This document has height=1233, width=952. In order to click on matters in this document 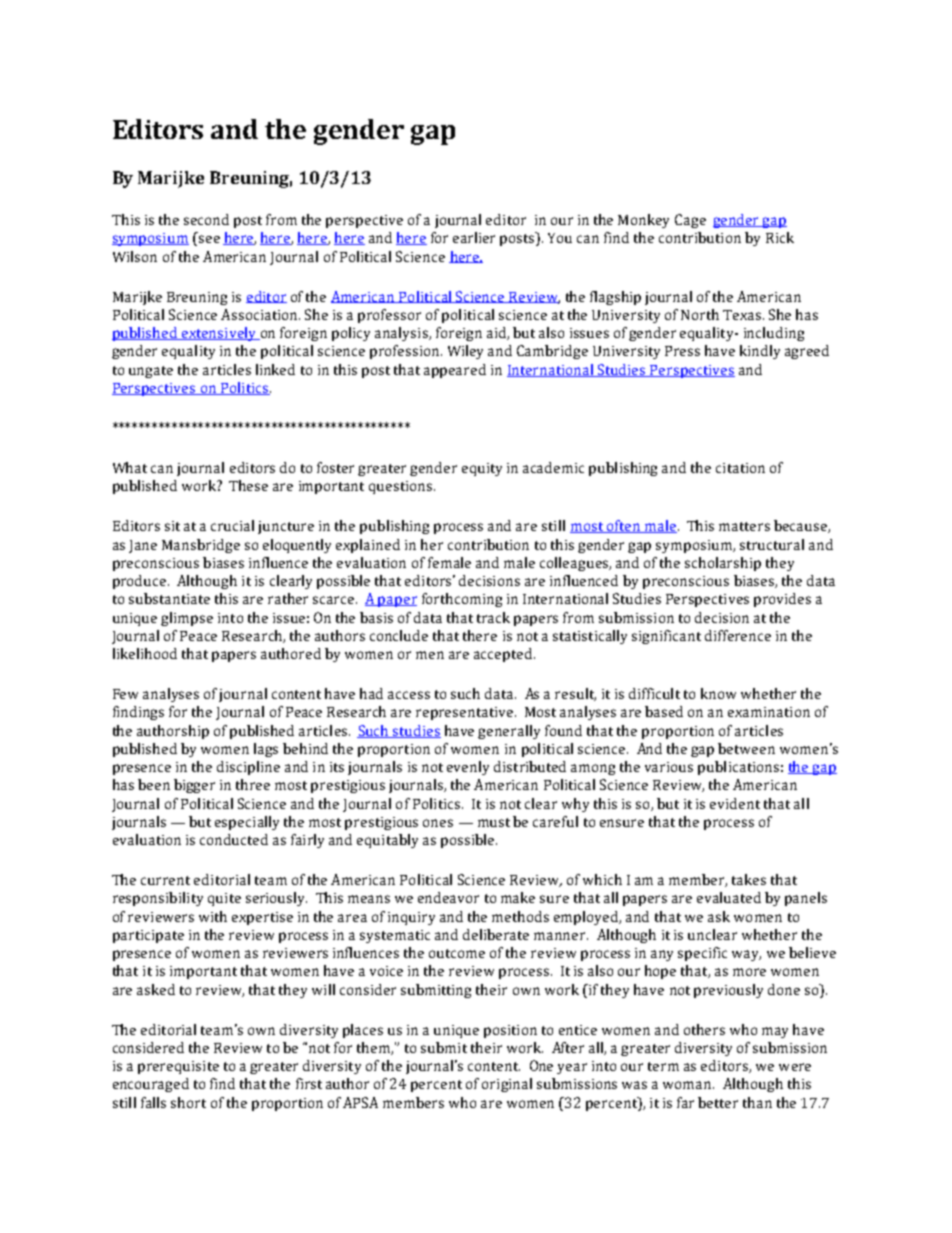, I will do `click(744, 526)`.
